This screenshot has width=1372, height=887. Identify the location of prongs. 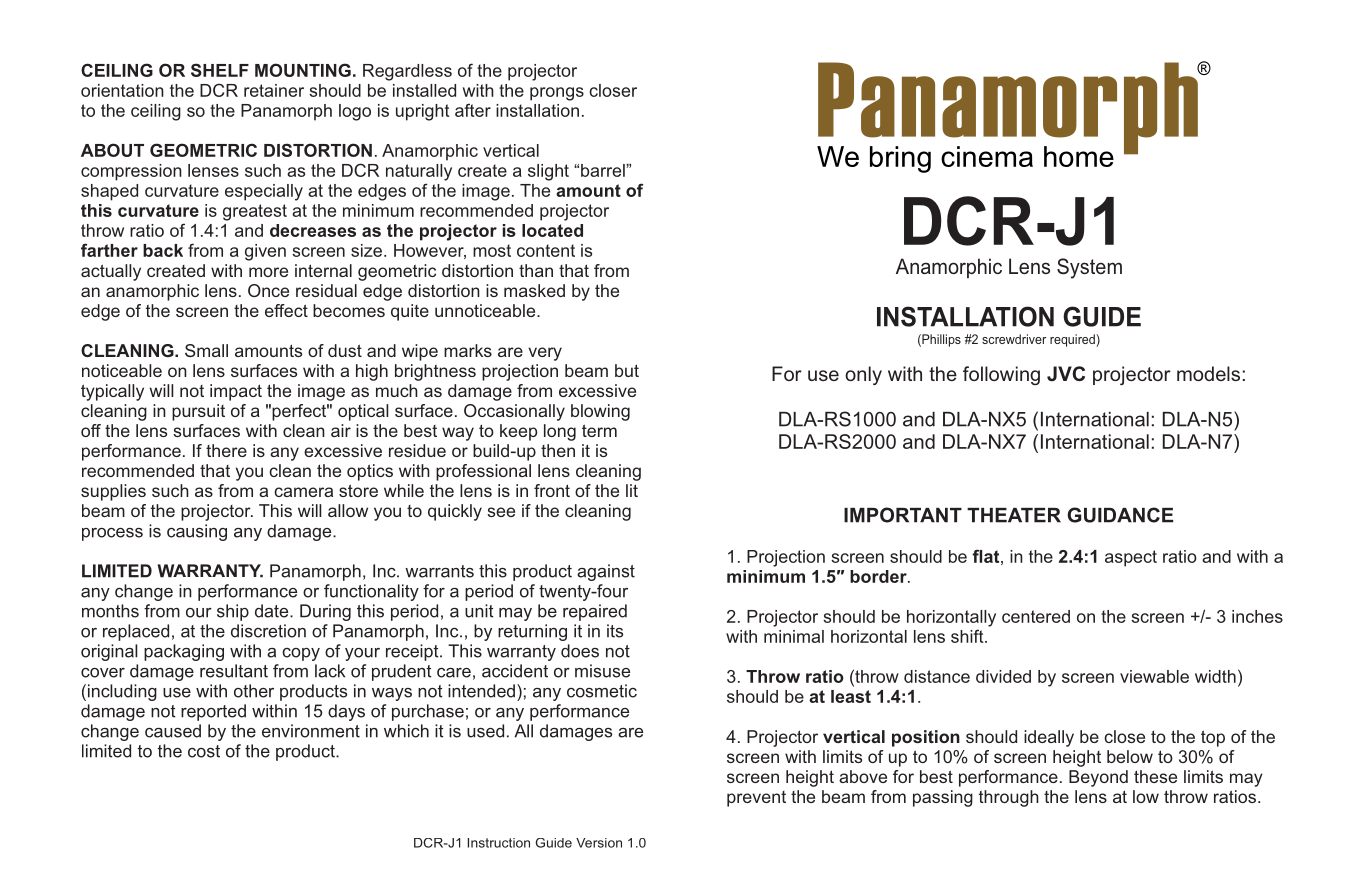
(557, 94).
